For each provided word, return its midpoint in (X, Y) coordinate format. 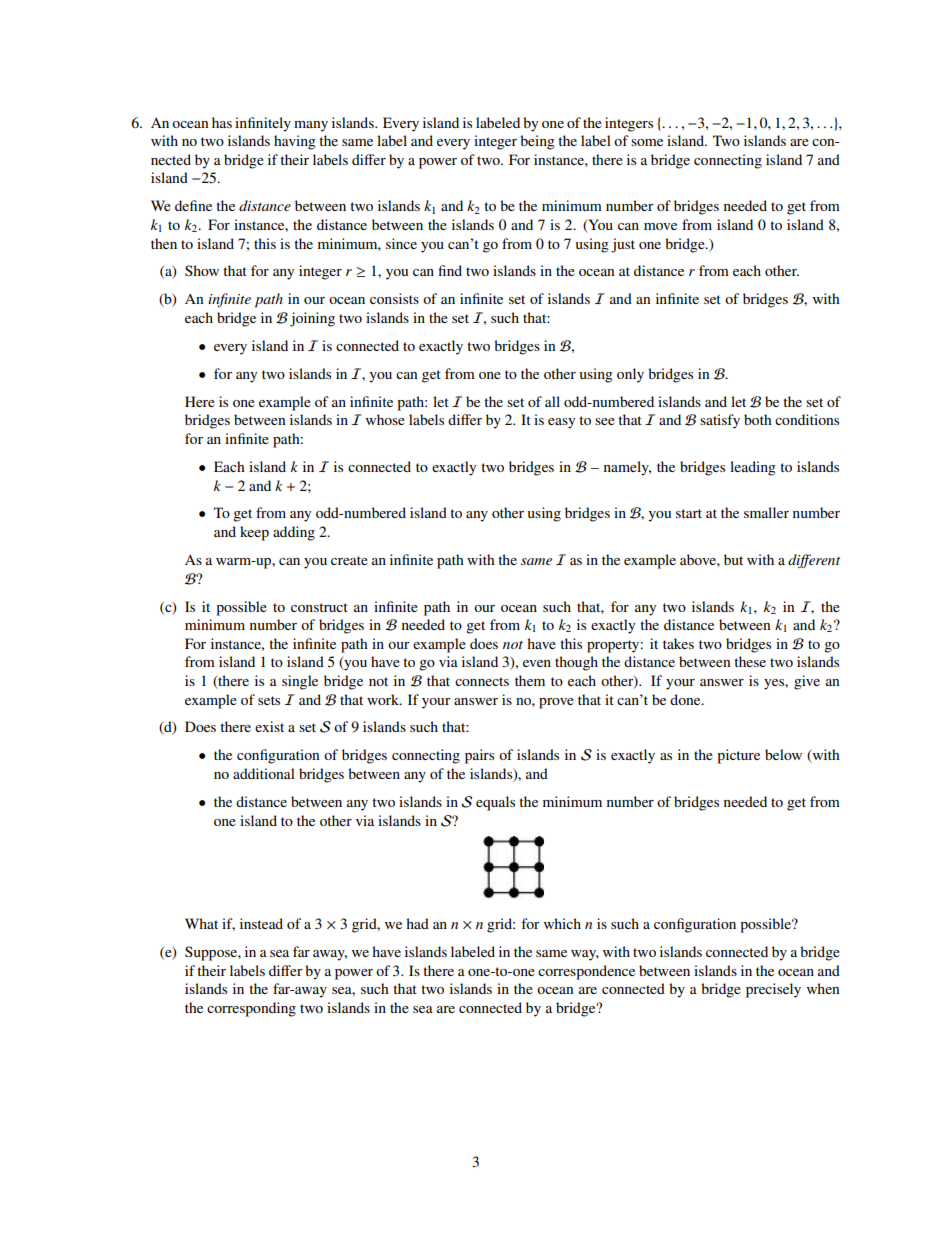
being (537, 142)
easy (561, 423)
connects (482, 681)
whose (385, 419)
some (647, 142)
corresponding (251, 1009)
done (686, 699)
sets (269, 700)
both (758, 419)
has (222, 122)
